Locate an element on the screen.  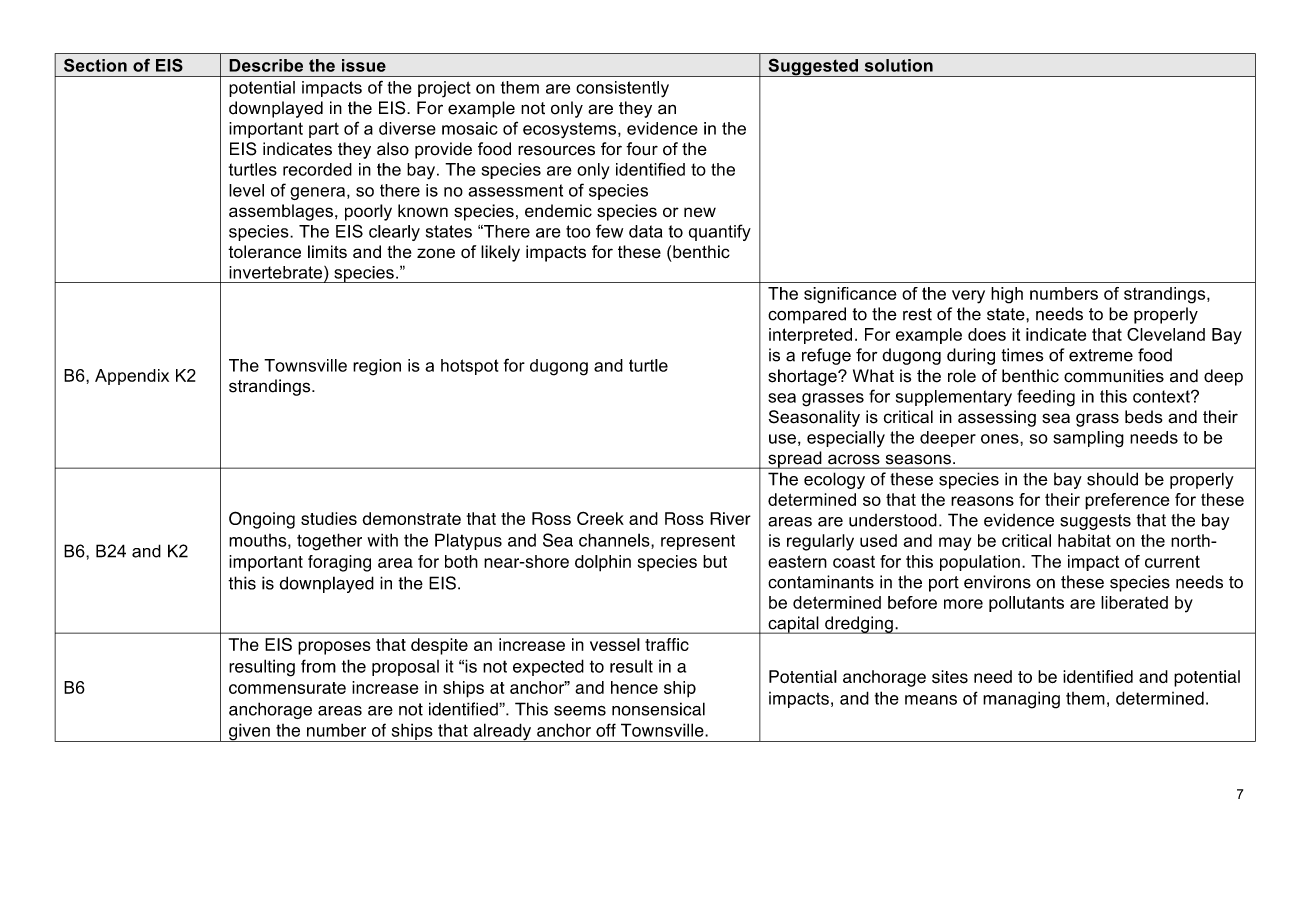
tolerance is located at coordinates (264, 251).
